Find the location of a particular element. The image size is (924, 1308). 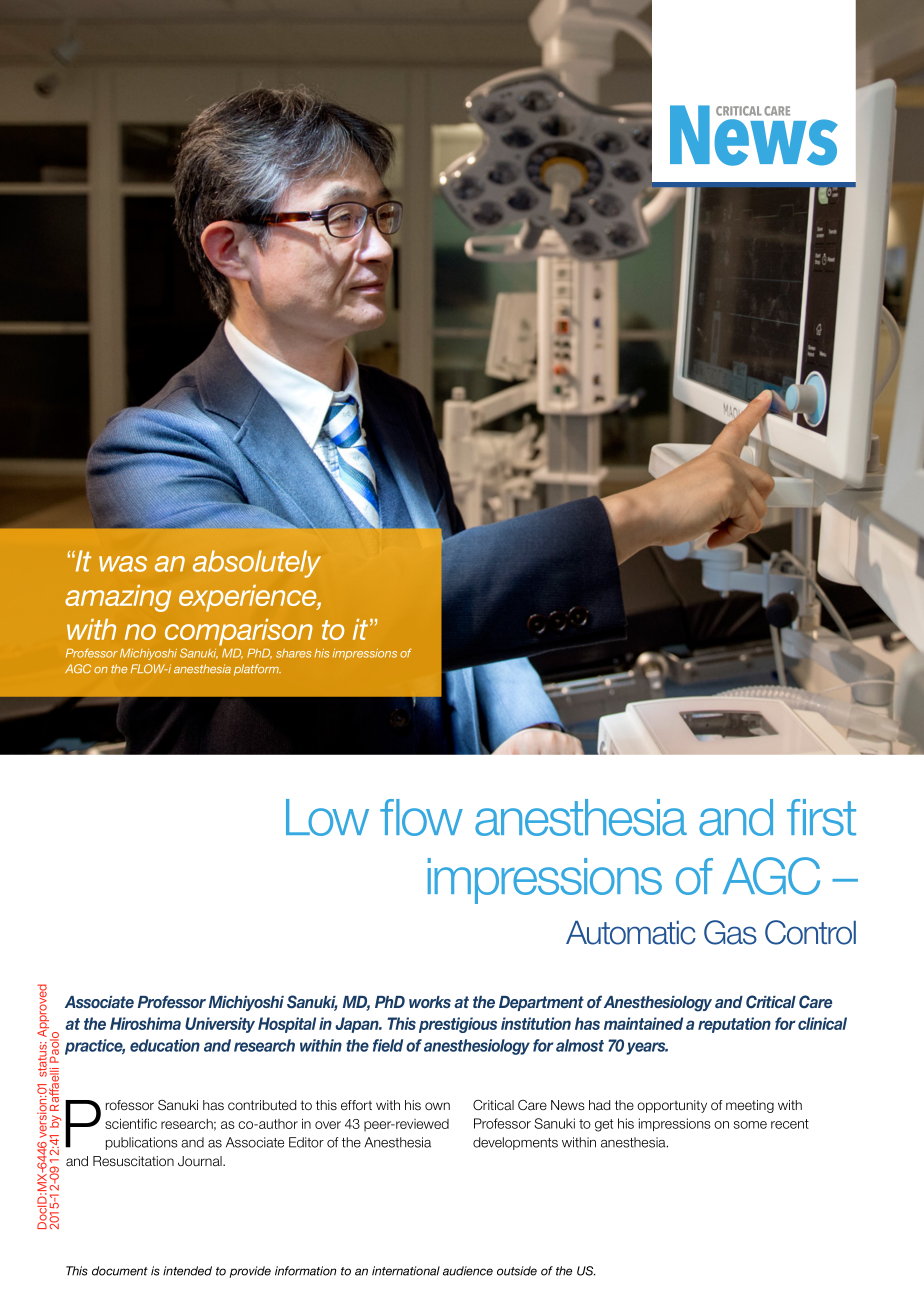

intended is located at coordinates (187, 1271).
